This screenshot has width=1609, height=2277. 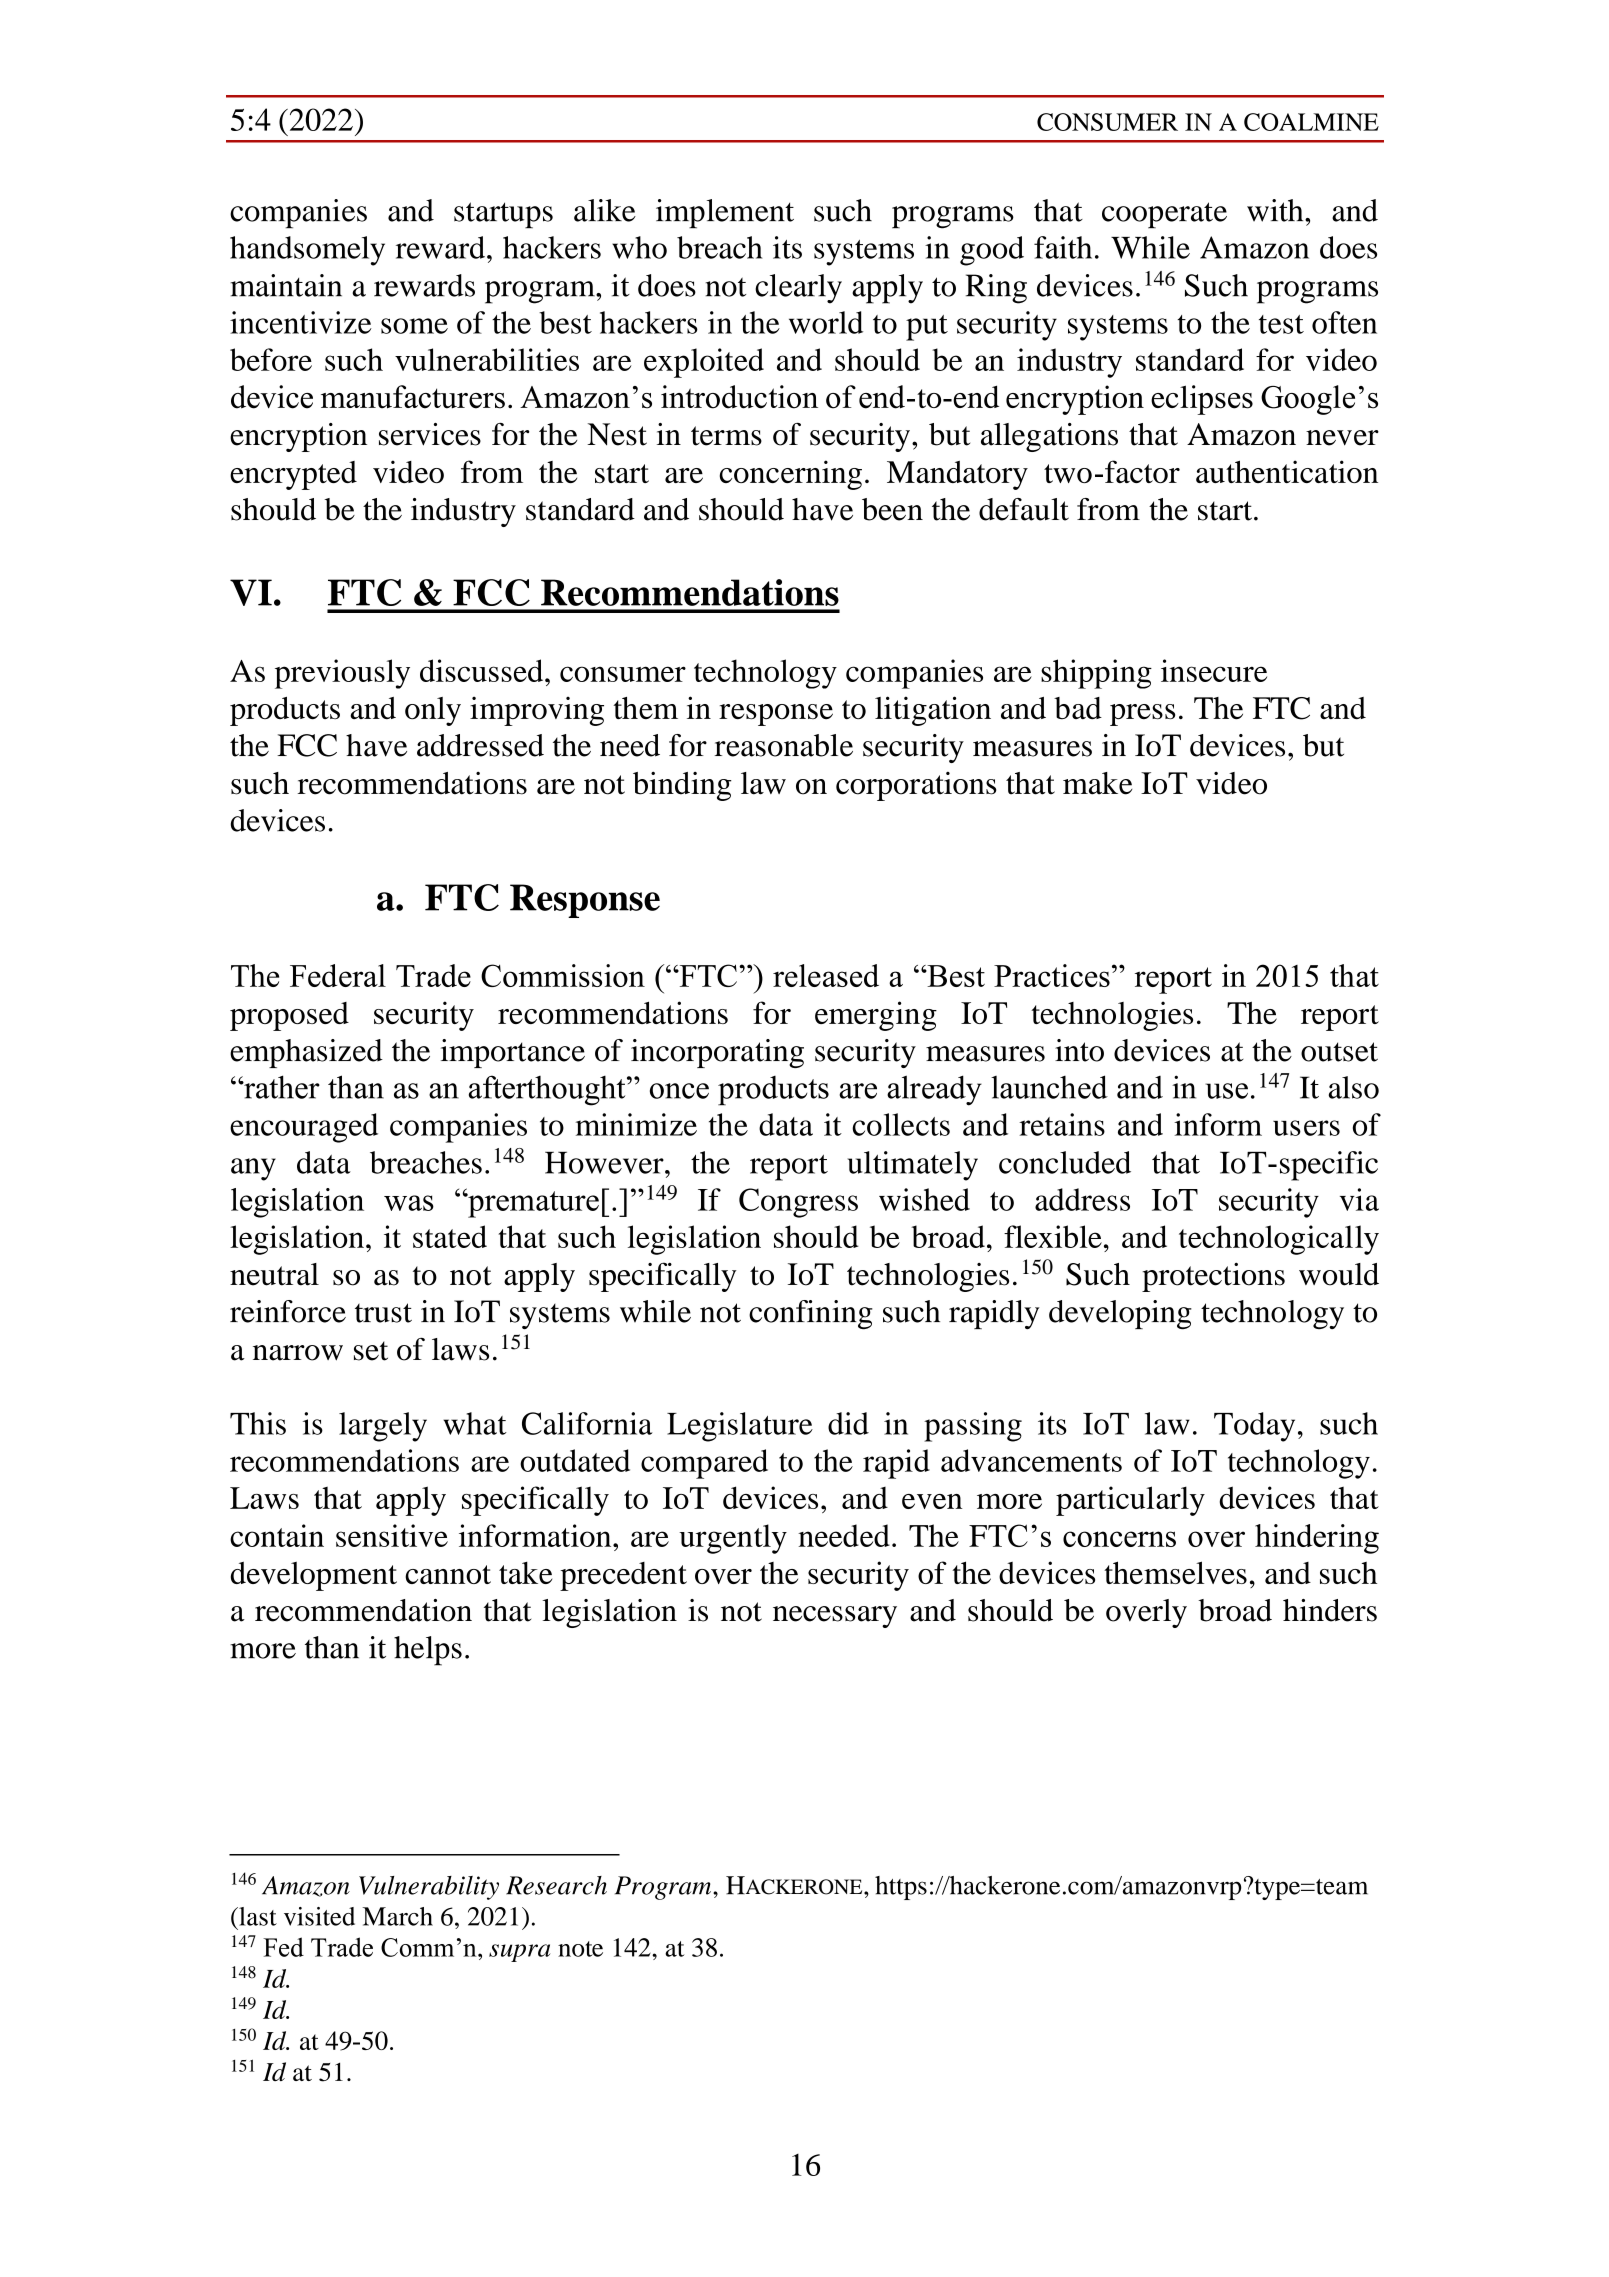 I want to click on maintain, so click(x=286, y=285).
